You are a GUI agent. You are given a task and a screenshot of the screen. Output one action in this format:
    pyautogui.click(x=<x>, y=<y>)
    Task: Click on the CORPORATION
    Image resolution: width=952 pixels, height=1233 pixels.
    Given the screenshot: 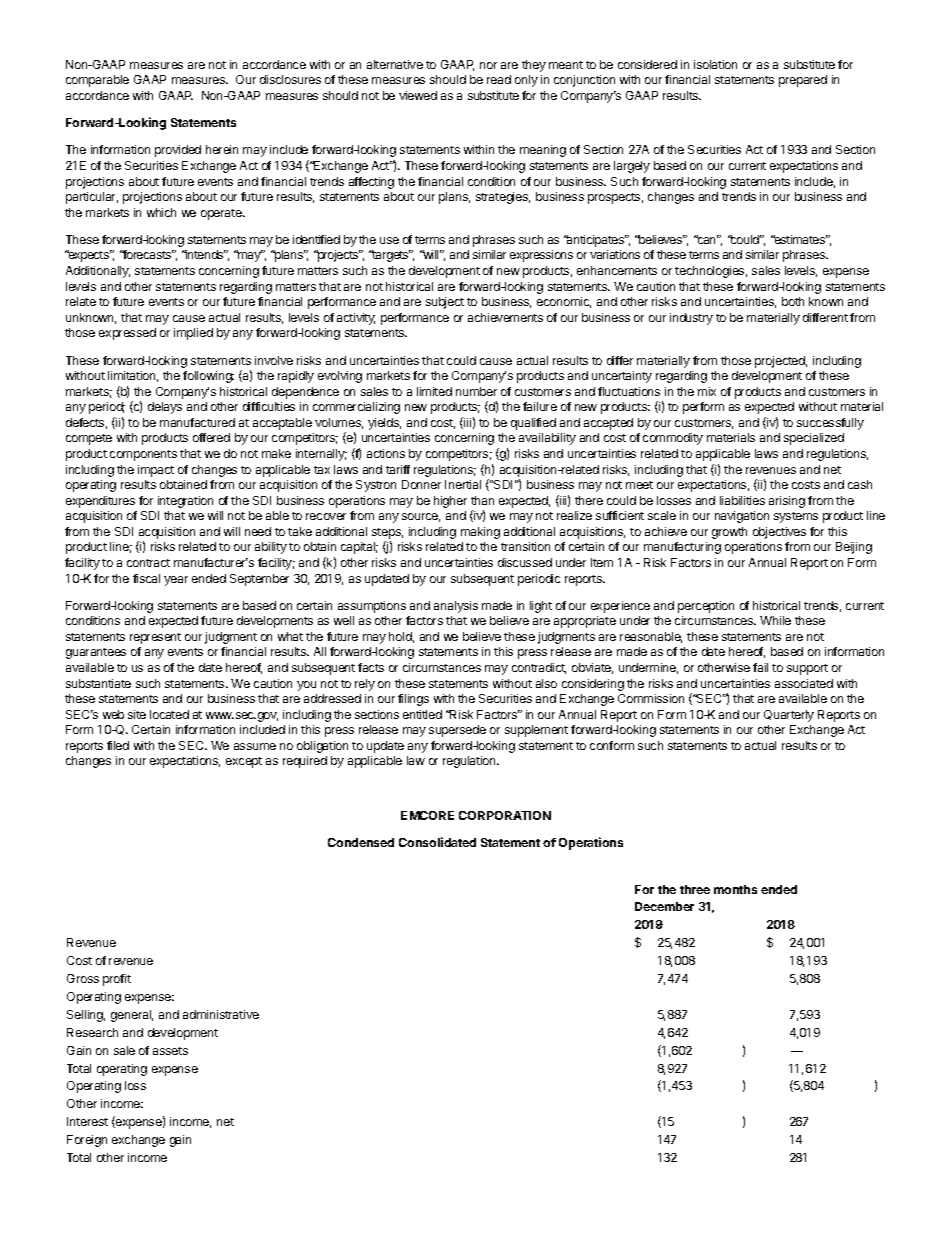 What is the action you would take?
    pyautogui.click(x=505, y=815)
